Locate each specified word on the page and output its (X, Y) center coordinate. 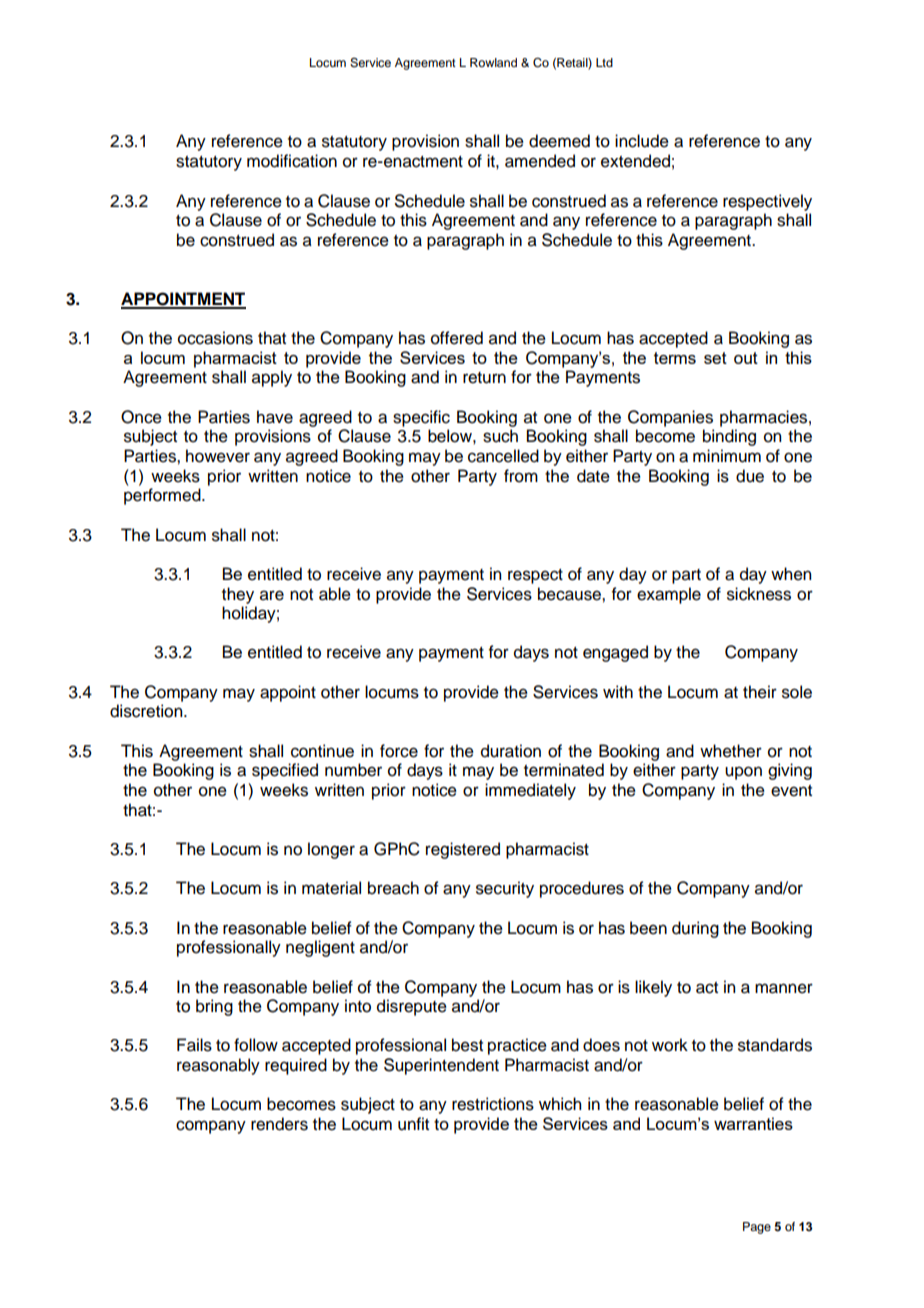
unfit (413, 1124)
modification (292, 161)
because (570, 594)
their (760, 692)
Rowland (493, 62)
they (238, 595)
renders (279, 1124)
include (642, 141)
